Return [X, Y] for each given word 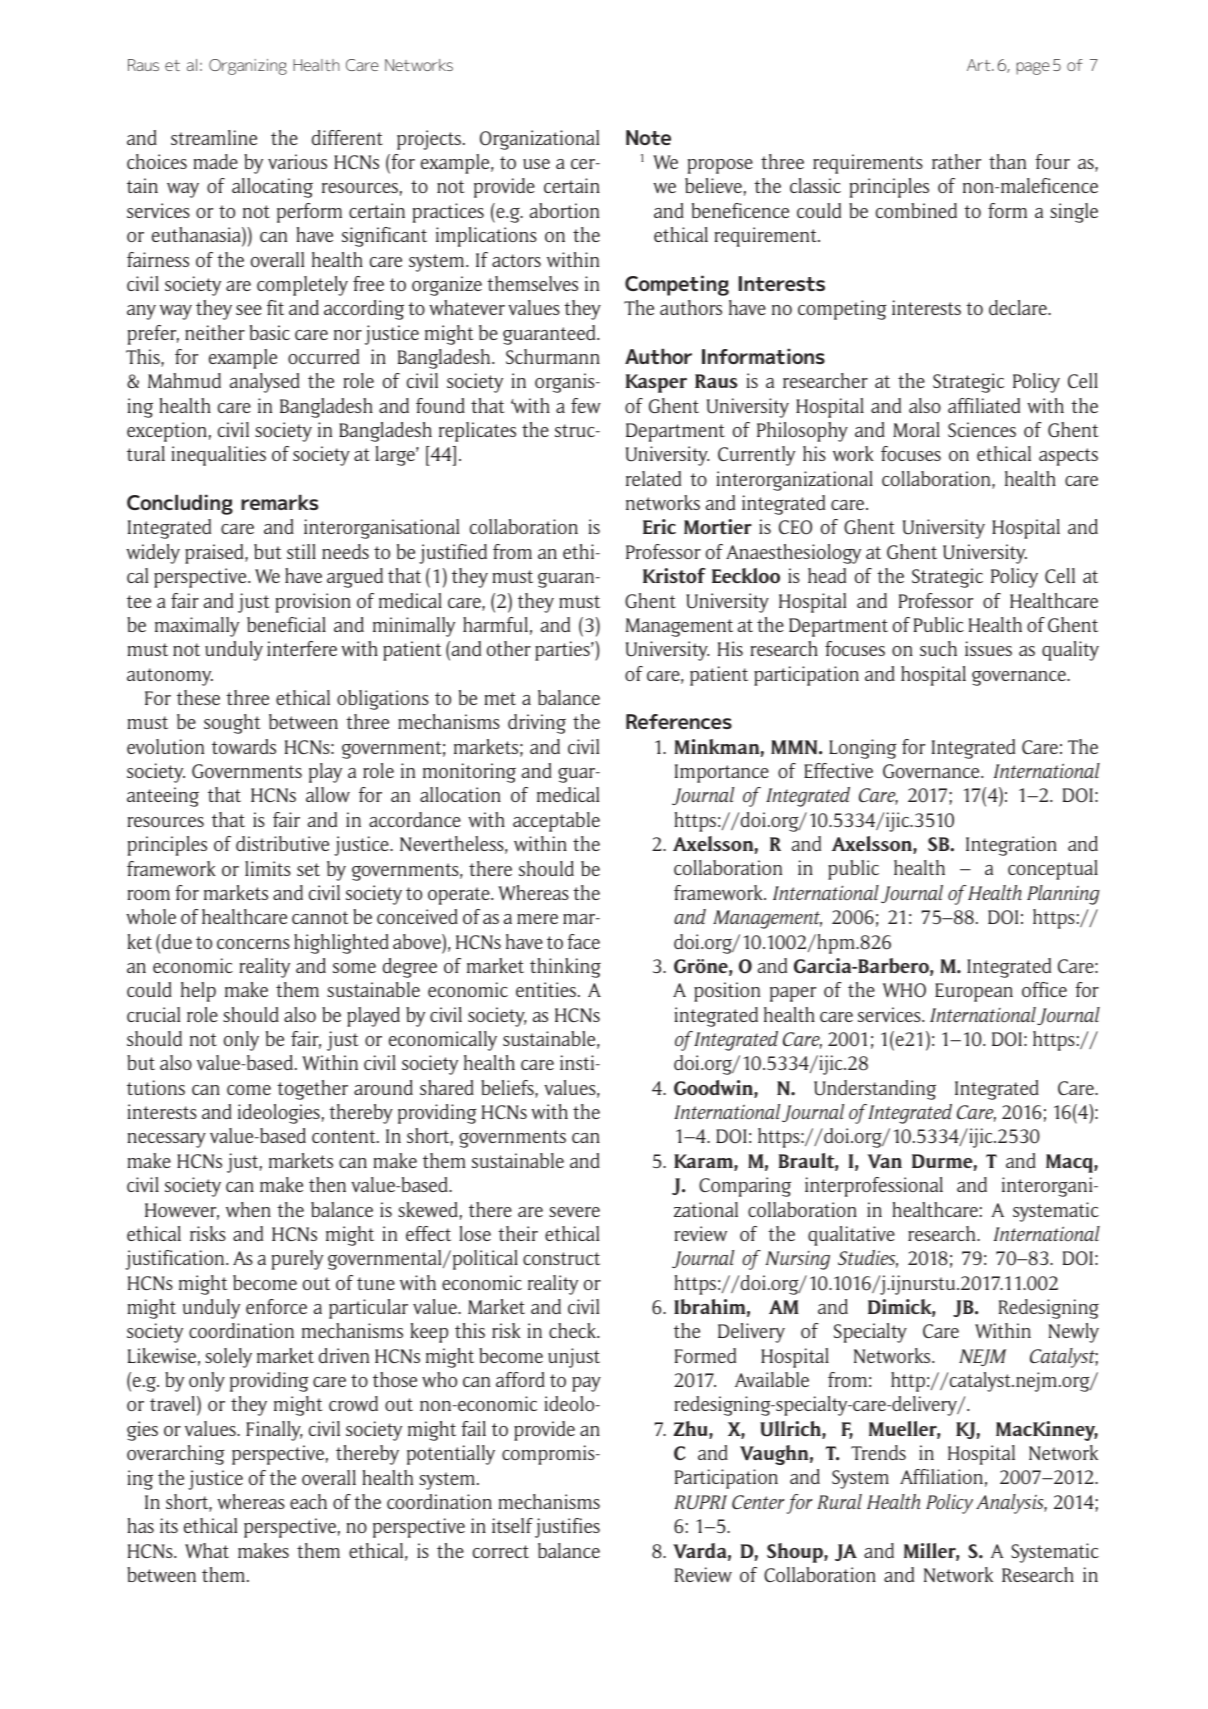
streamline [214, 137]
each [308, 1501]
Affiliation [941, 1476]
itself [512, 1525]
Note [648, 137]
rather [956, 161]
